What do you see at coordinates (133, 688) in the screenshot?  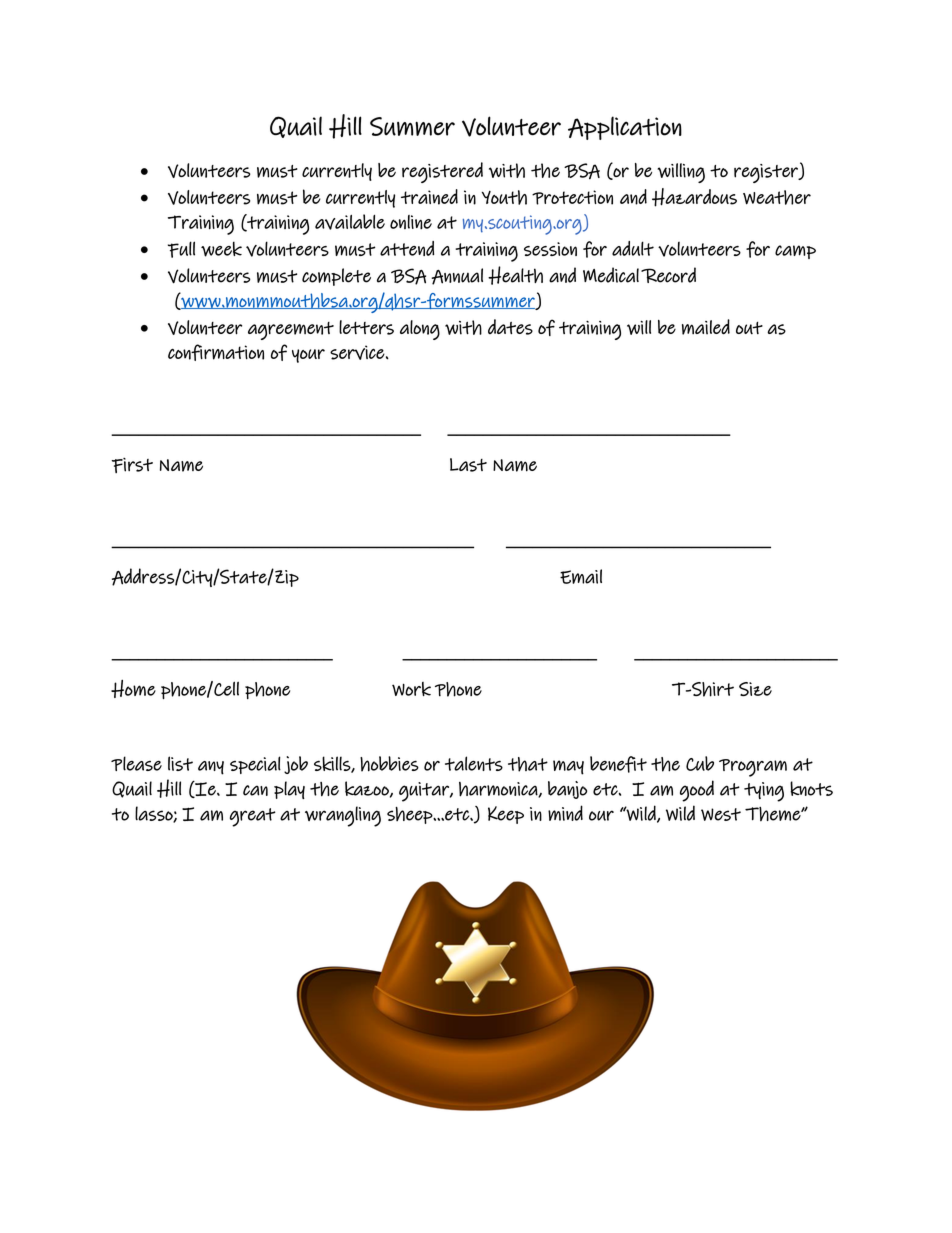 I see `Home` at bounding box center [133, 688].
